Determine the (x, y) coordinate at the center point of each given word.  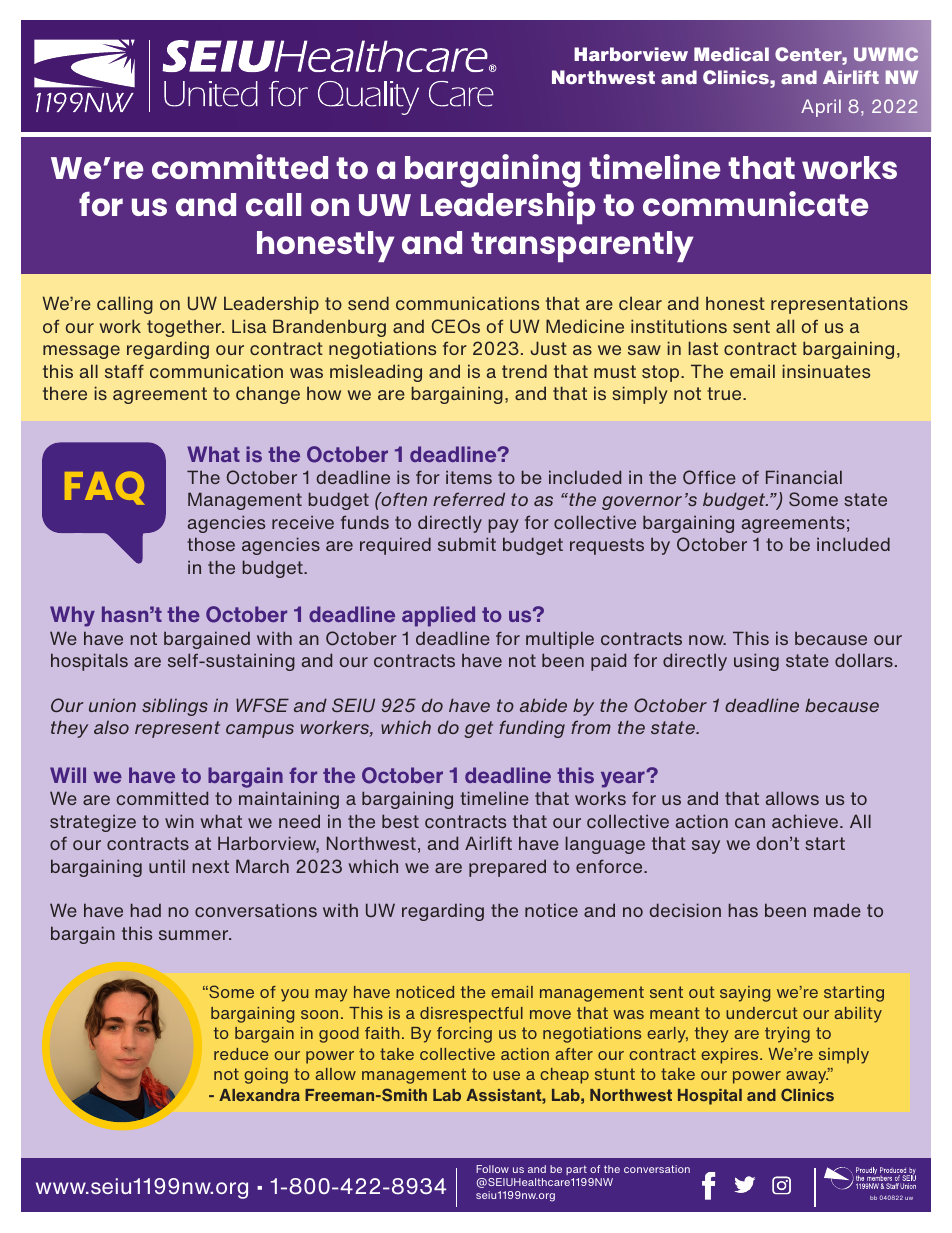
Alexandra (259, 1095)
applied (438, 616)
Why (72, 616)
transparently (582, 246)
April (821, 108)
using (756, 662)
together (185, 328)
